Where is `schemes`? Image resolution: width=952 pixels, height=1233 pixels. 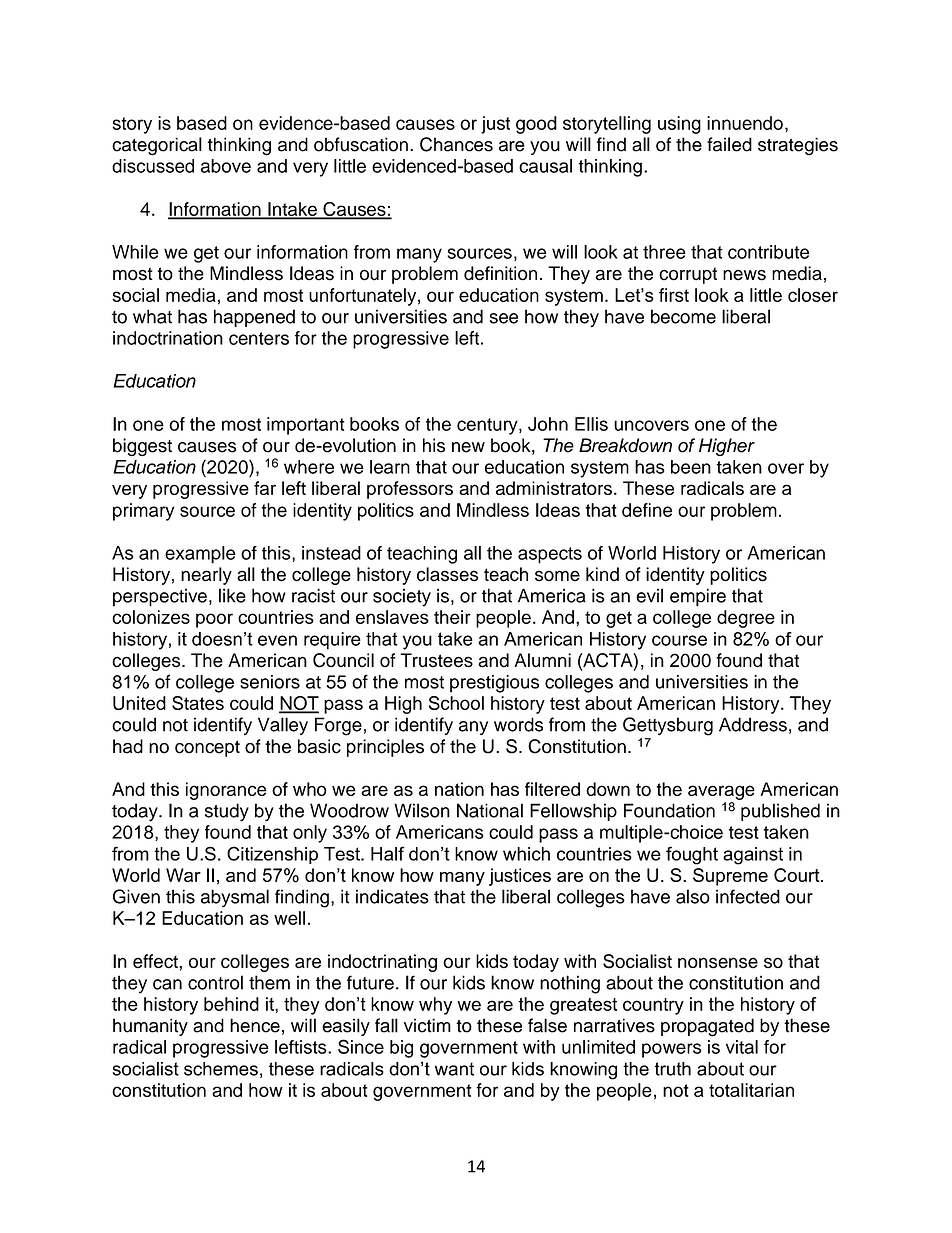
schemes is located at coordinates (221, 1069).
